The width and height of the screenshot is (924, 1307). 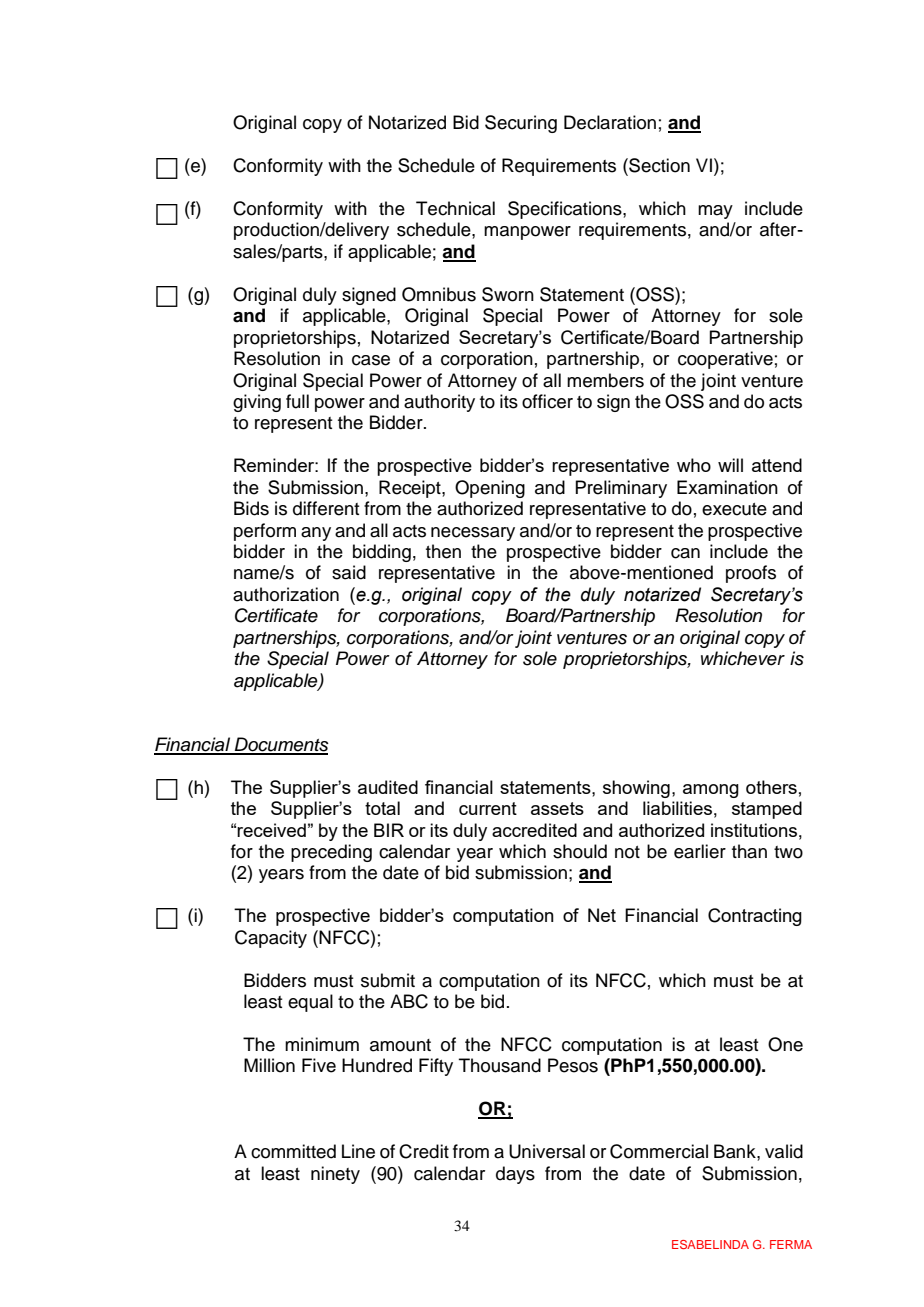 What do you see at coordinates (784, 1151) in the screenshot?
I see `valid` at bounding box center [784, 1151].
